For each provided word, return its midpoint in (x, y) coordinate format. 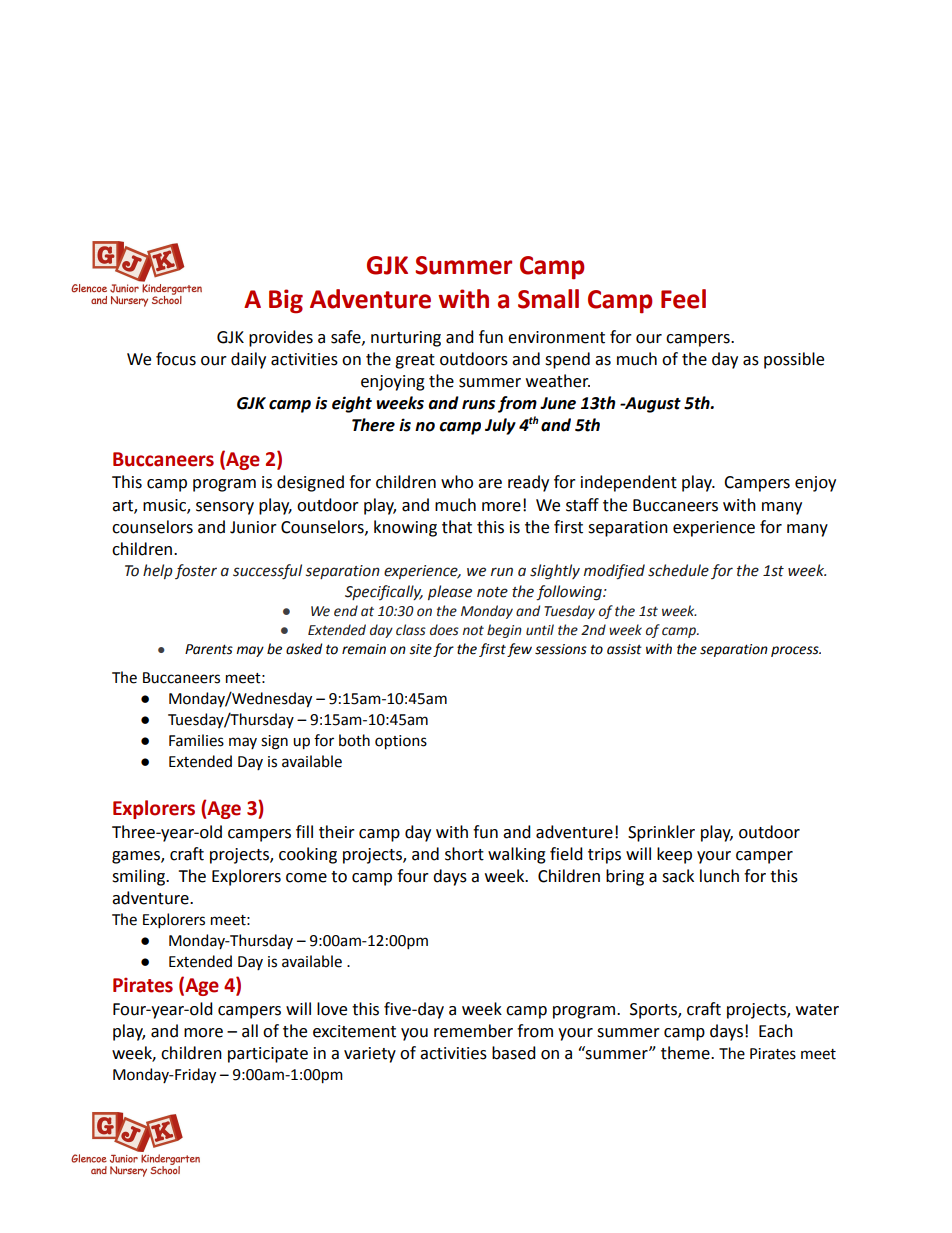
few (519, 650)
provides (281, 338)
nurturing (406, 339)
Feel (683, 299)
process (796, 651)
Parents (209, 649)
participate (268, 1055)
